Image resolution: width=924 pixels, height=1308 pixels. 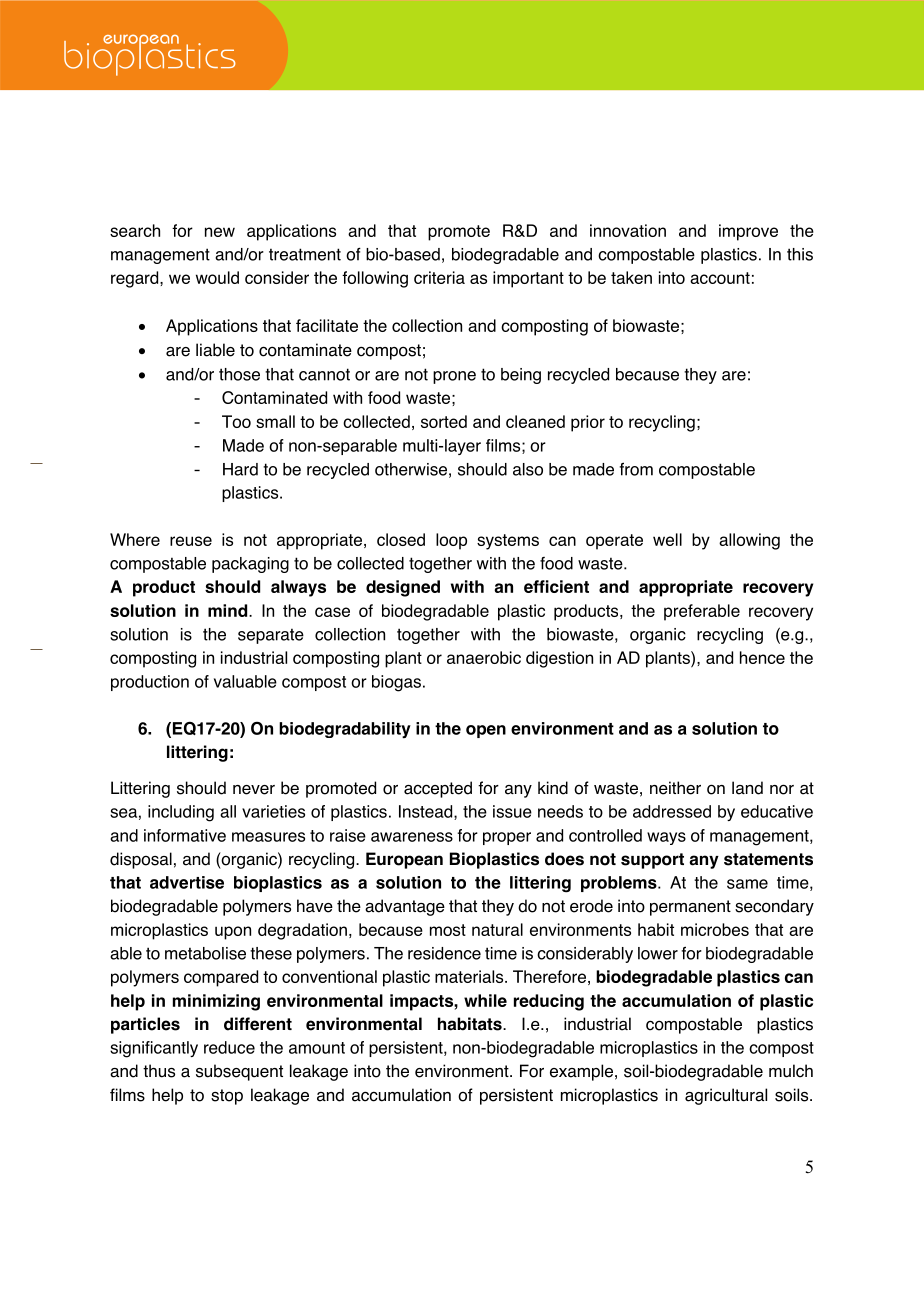 I want to click on criteria, so click(x=439, y=277).
